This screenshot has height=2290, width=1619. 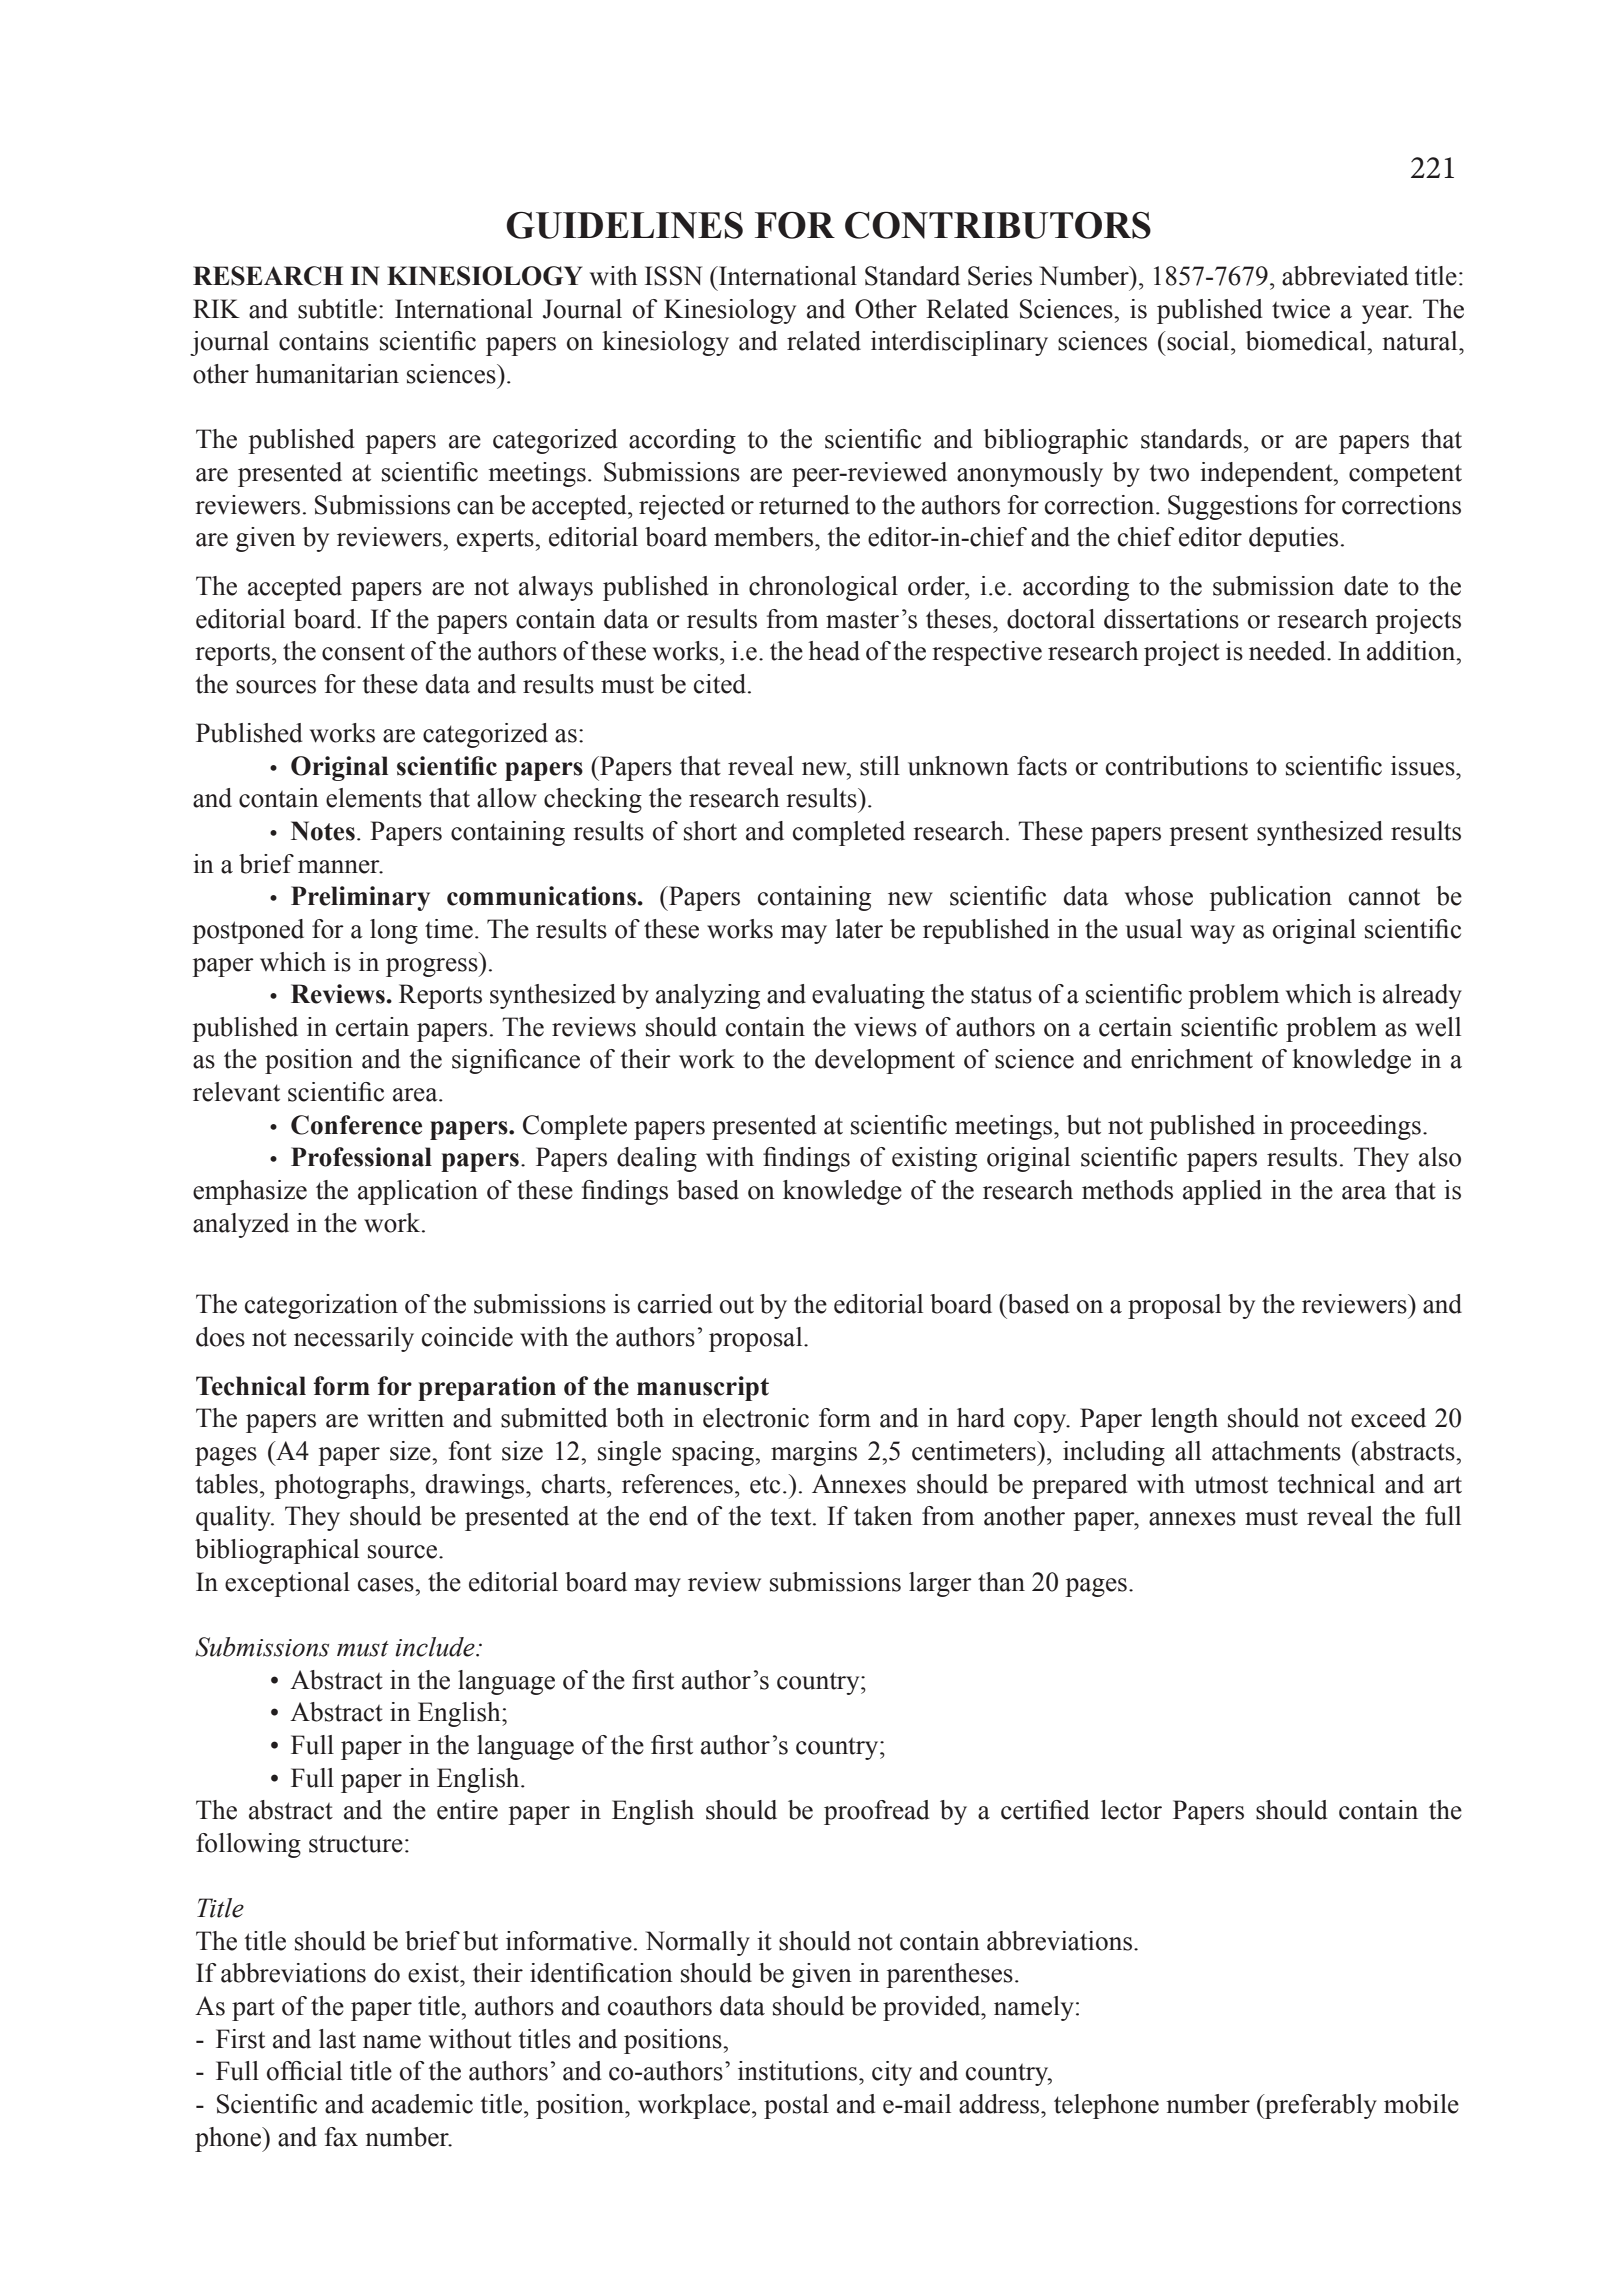 What do you see at coordinates (337, 2039) in the screenshot?
I see `last` at bounding box center [337, 2039].
